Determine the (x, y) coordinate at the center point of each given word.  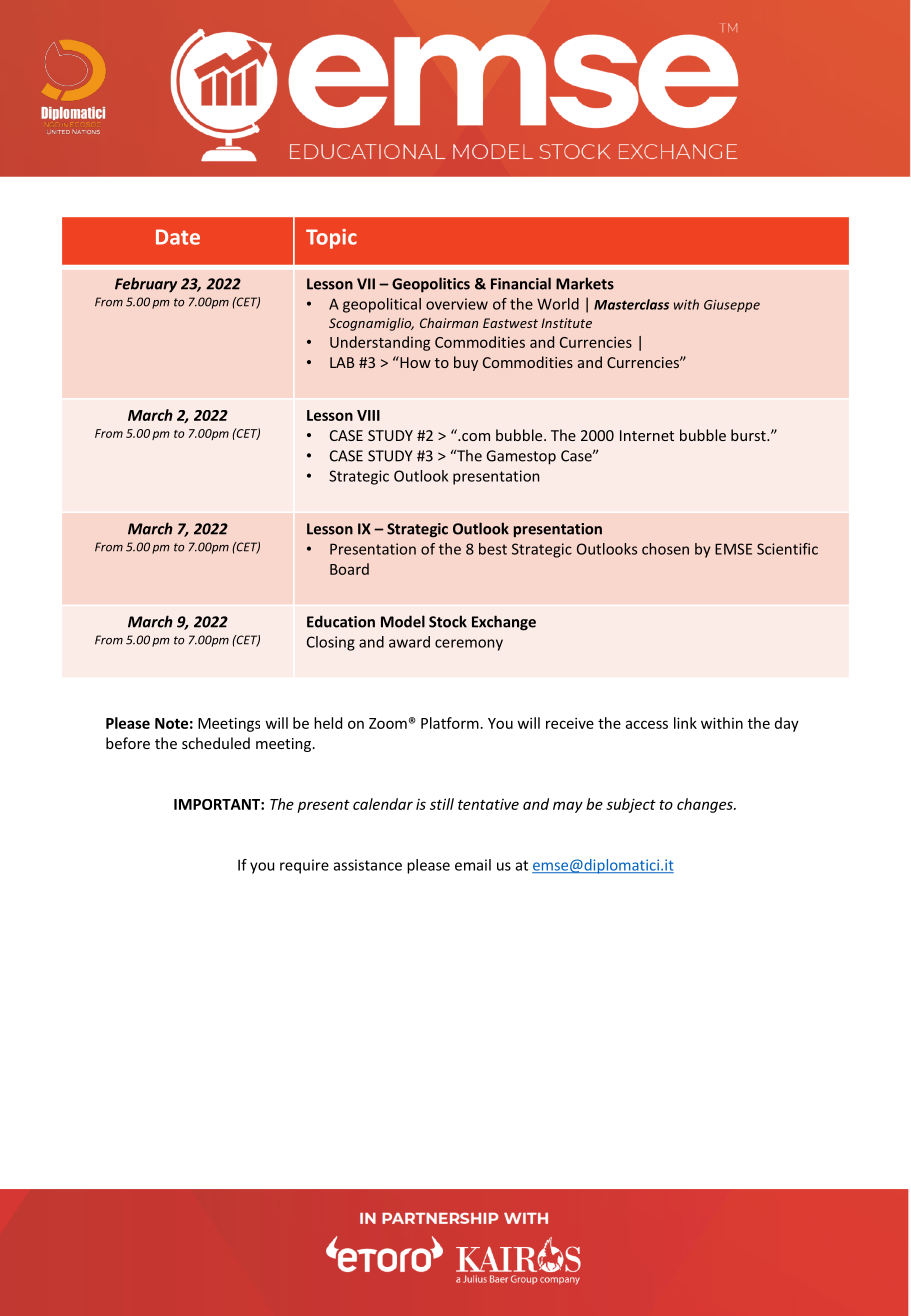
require (304, 866)
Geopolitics (431, 285)
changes (706, 805)
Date (178, 237)
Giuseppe (732, 306)
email (473, 865)
